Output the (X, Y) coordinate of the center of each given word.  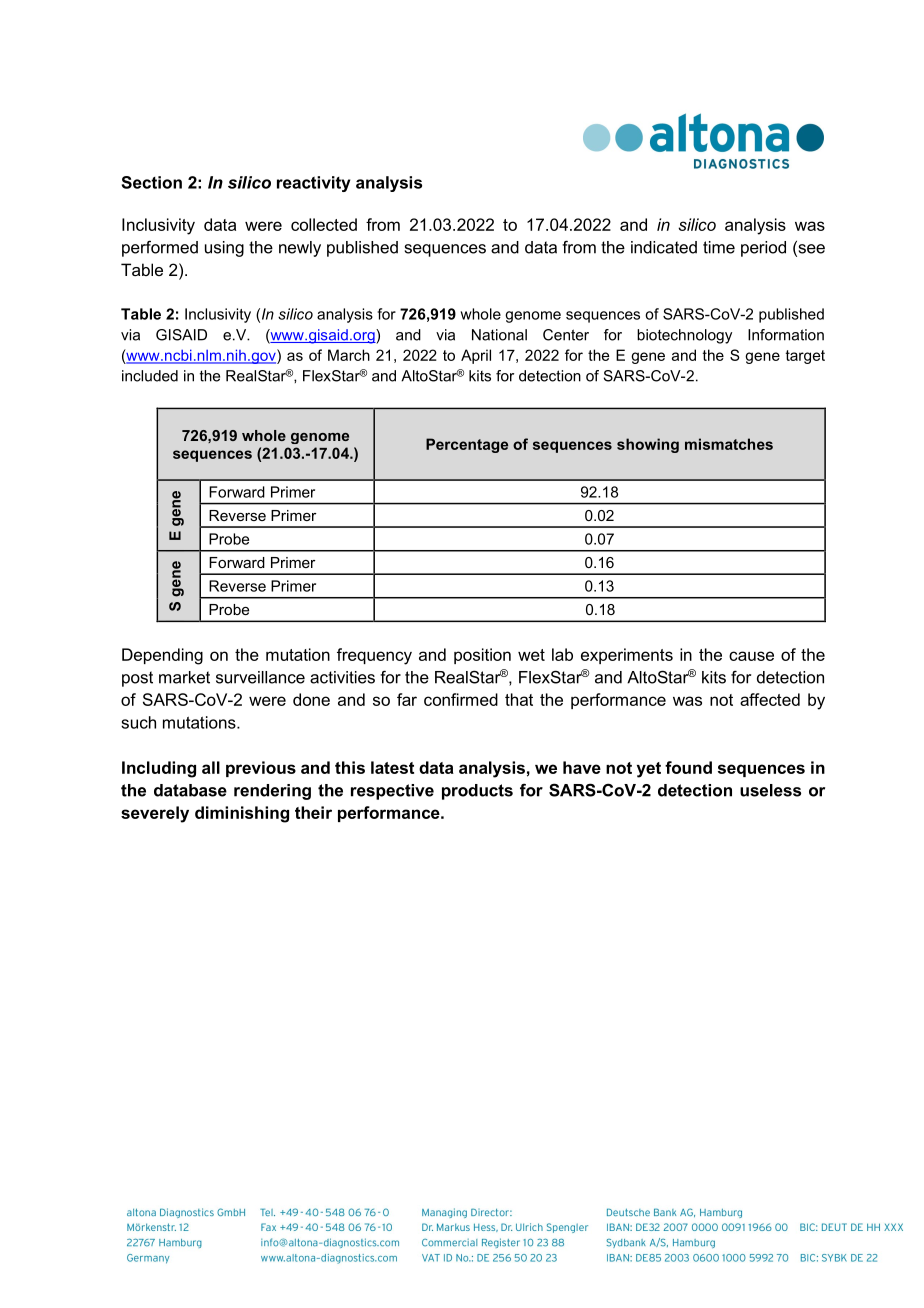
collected (324, 224)
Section (152, 182)
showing (648, 445)
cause (751, 656)
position (482, 656)
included (150, 376)
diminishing (242, 814)
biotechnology (684, 336)
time (719, 247)
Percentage (467, 445)
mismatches (729, 444)
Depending (162, 656)
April (476, 356)
